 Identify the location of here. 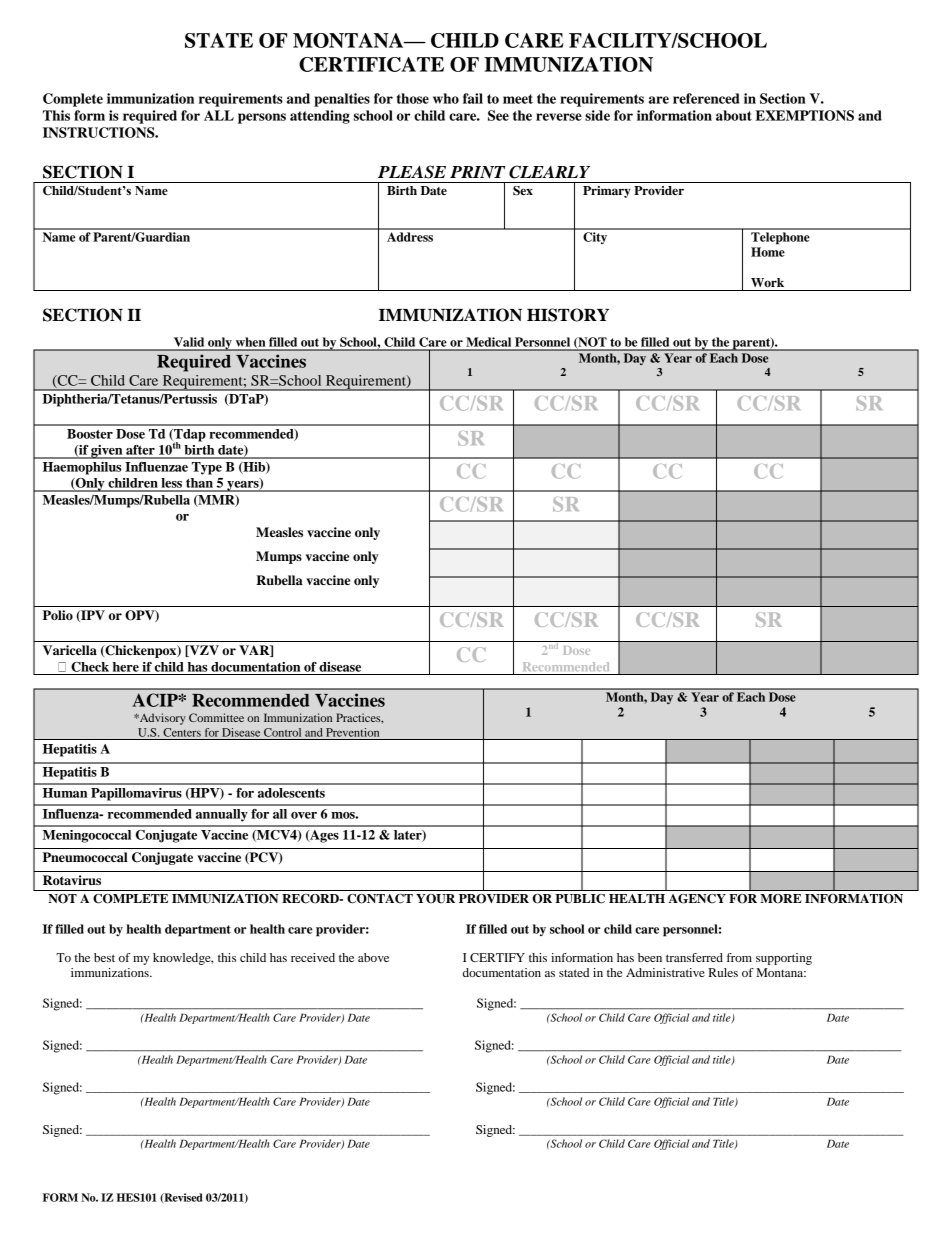
(126, 667).
